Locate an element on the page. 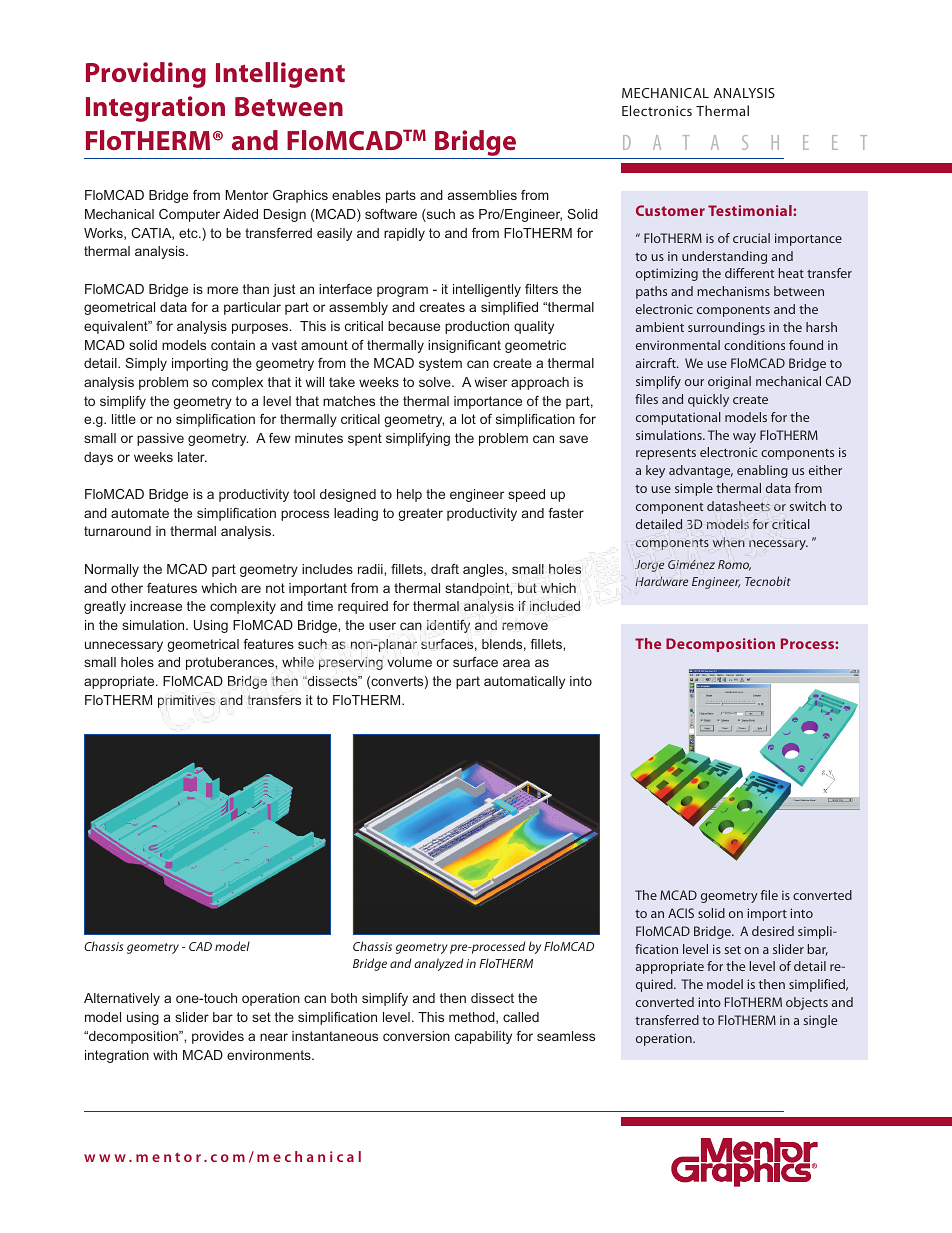  Testimonial is located at coordinates (751, 210).
